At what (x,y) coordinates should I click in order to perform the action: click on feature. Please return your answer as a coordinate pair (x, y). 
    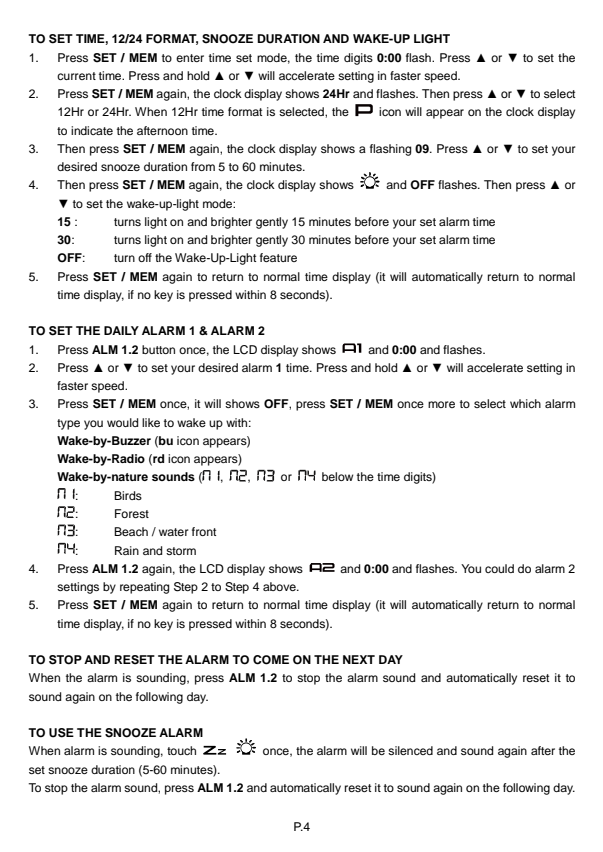
    Looking at the image, I should click on (278, 257).
